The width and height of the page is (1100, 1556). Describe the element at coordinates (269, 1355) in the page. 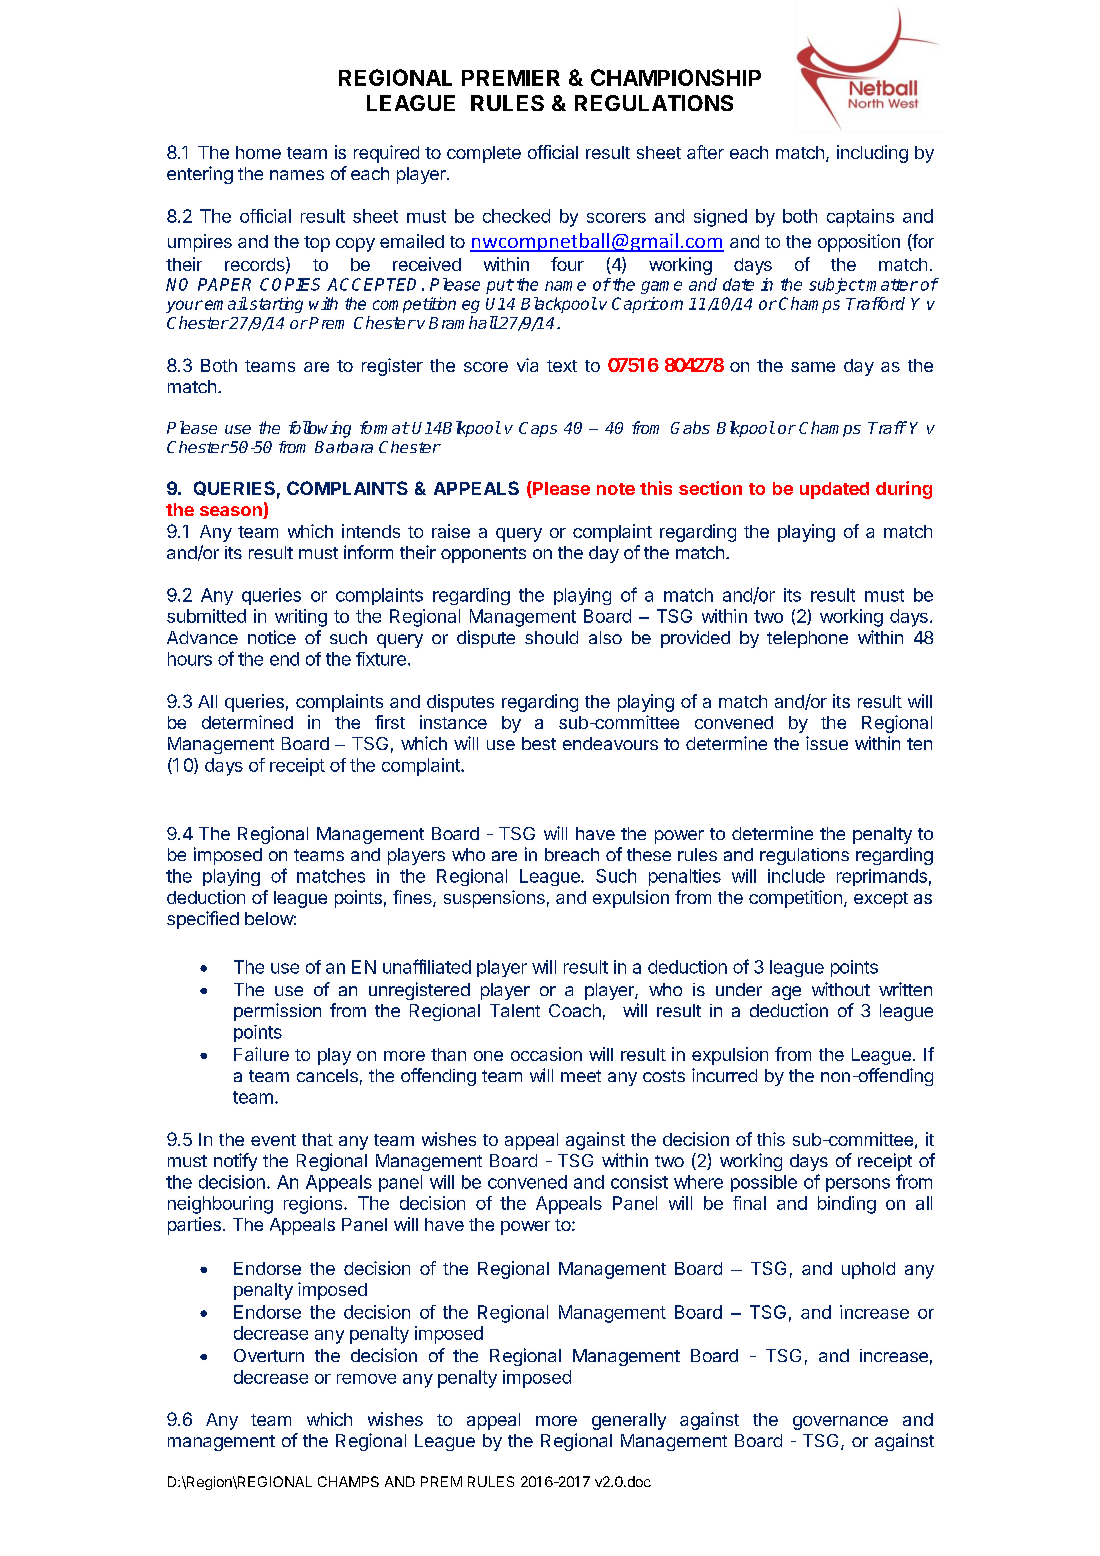

I see `Overturn` at that location.
